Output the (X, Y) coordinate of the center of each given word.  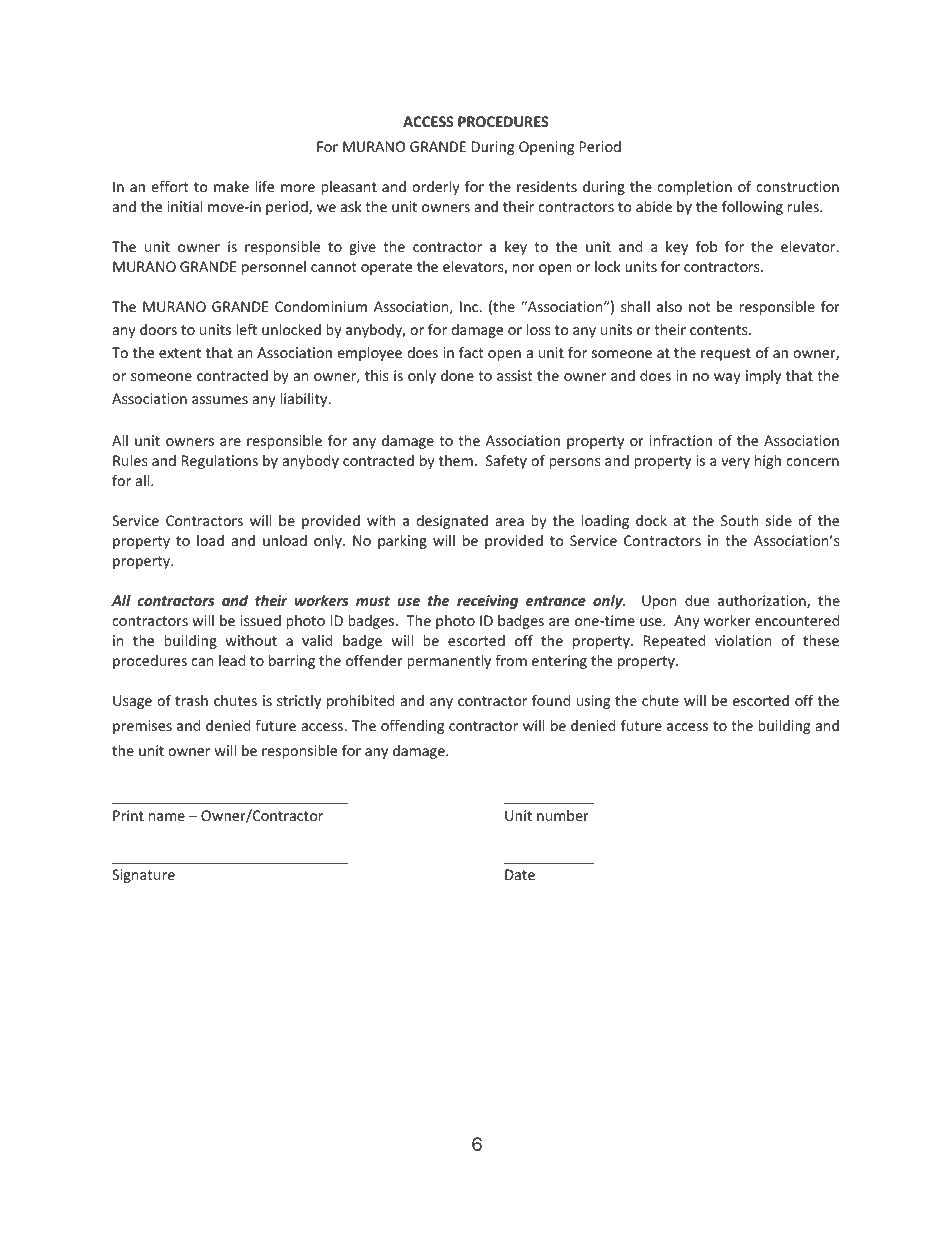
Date (520, 874)
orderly (436, 188)
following (752, 207)
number (563, 815)
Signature (143, 876)
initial (185, 206)
